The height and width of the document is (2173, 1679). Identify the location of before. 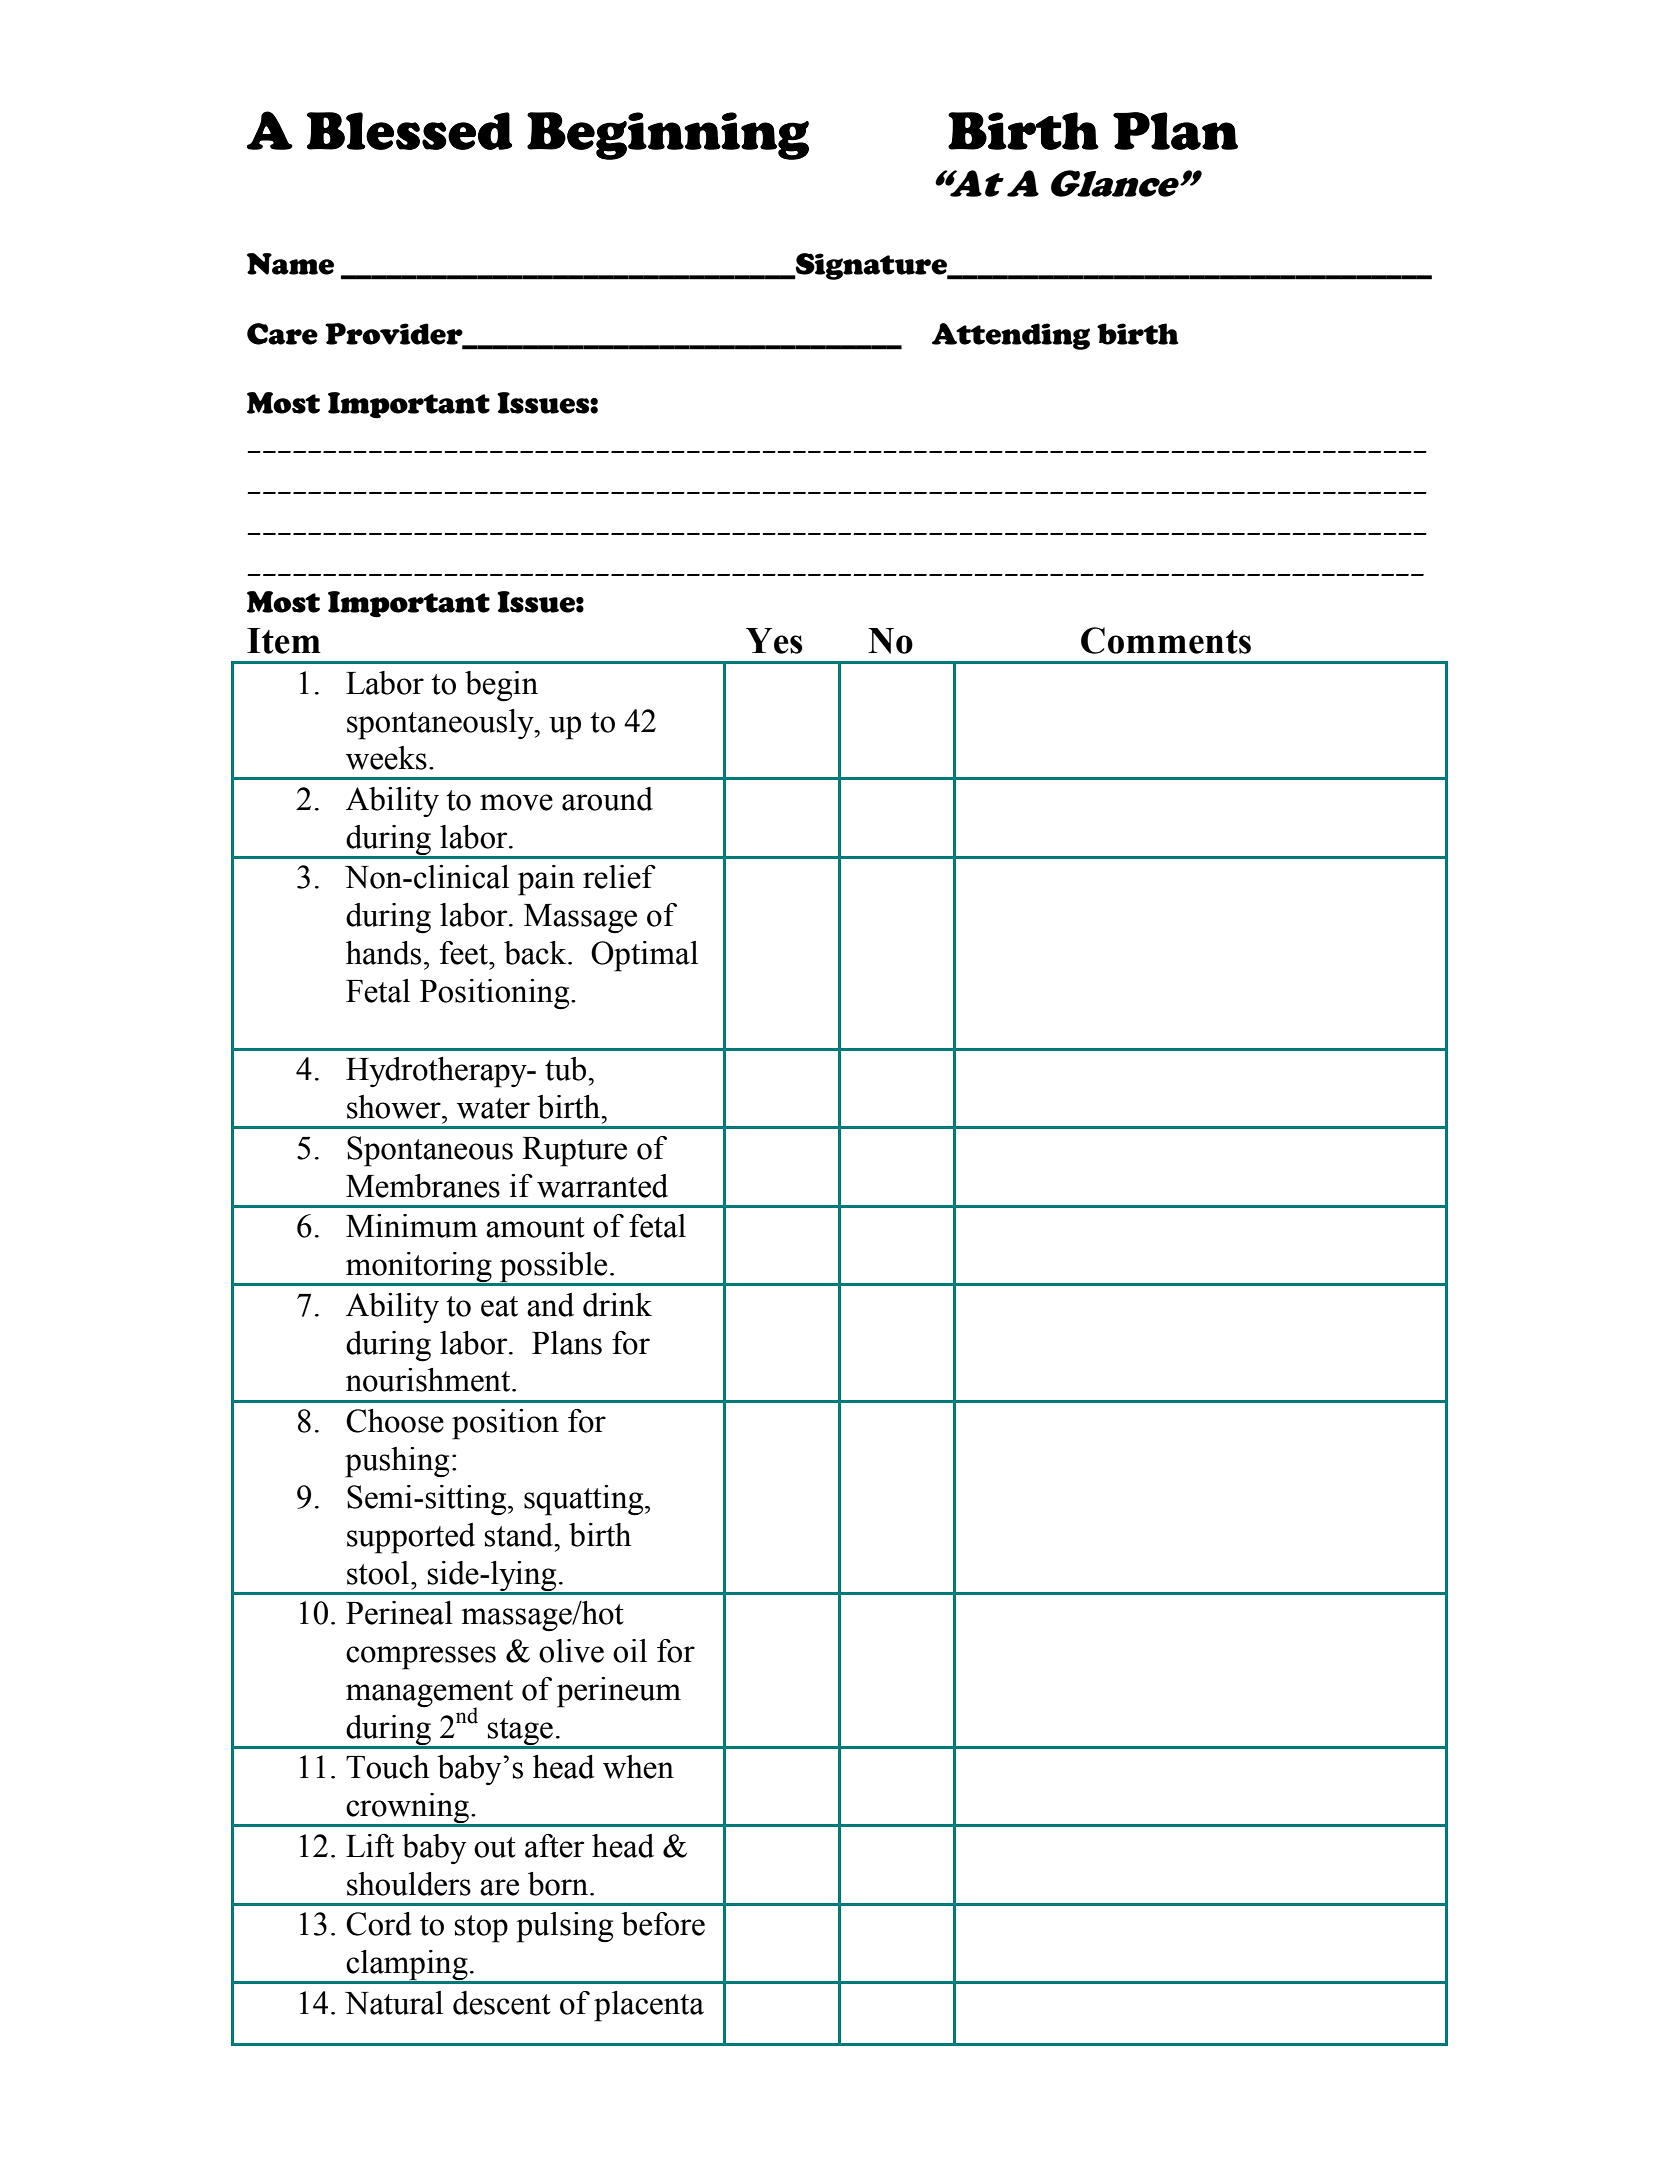
(663, 1924).
